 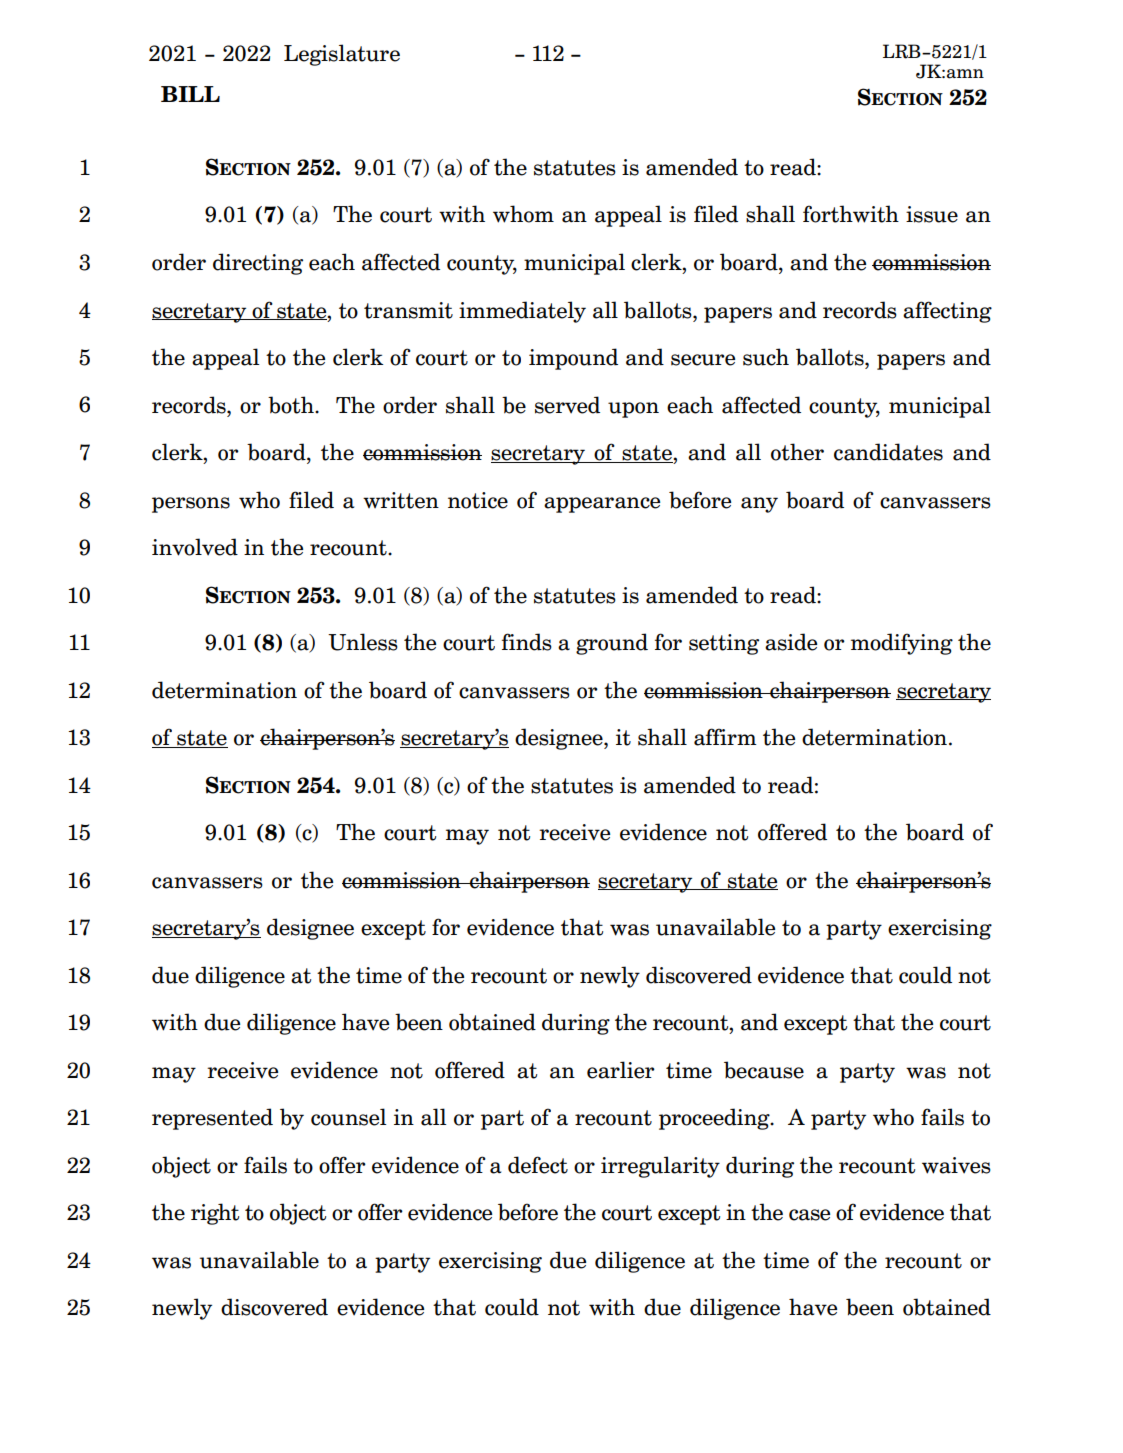 What do you see at coordinates (523, 214) in the document?
I see `whom` at bounding box center [523, 214].
